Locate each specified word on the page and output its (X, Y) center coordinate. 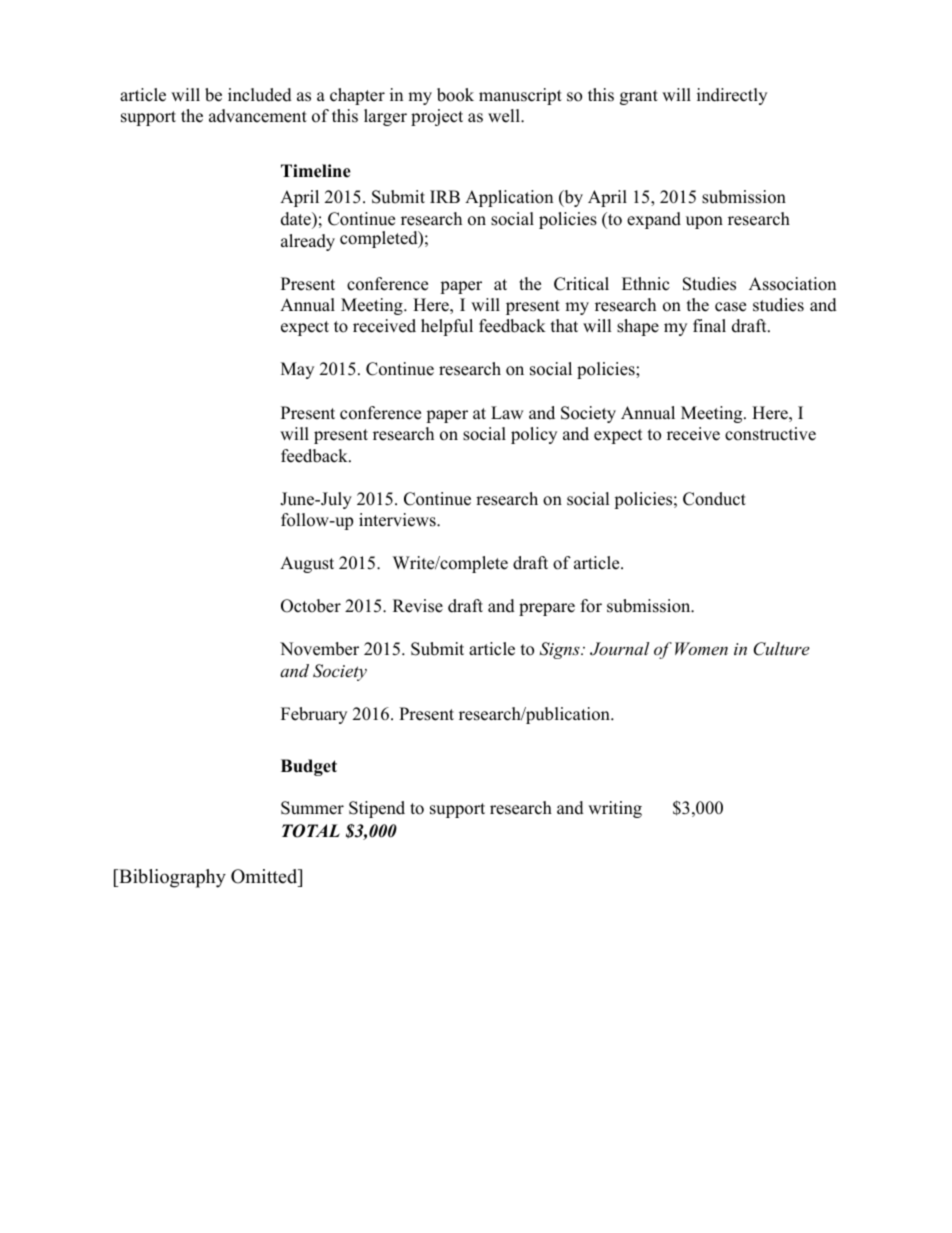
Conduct (714, 499)
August (307, 564)
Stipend (377, 809)
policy (534, 435)
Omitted (265, 876)
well (505, 116)
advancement (258, 116)
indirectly (732, 96)
